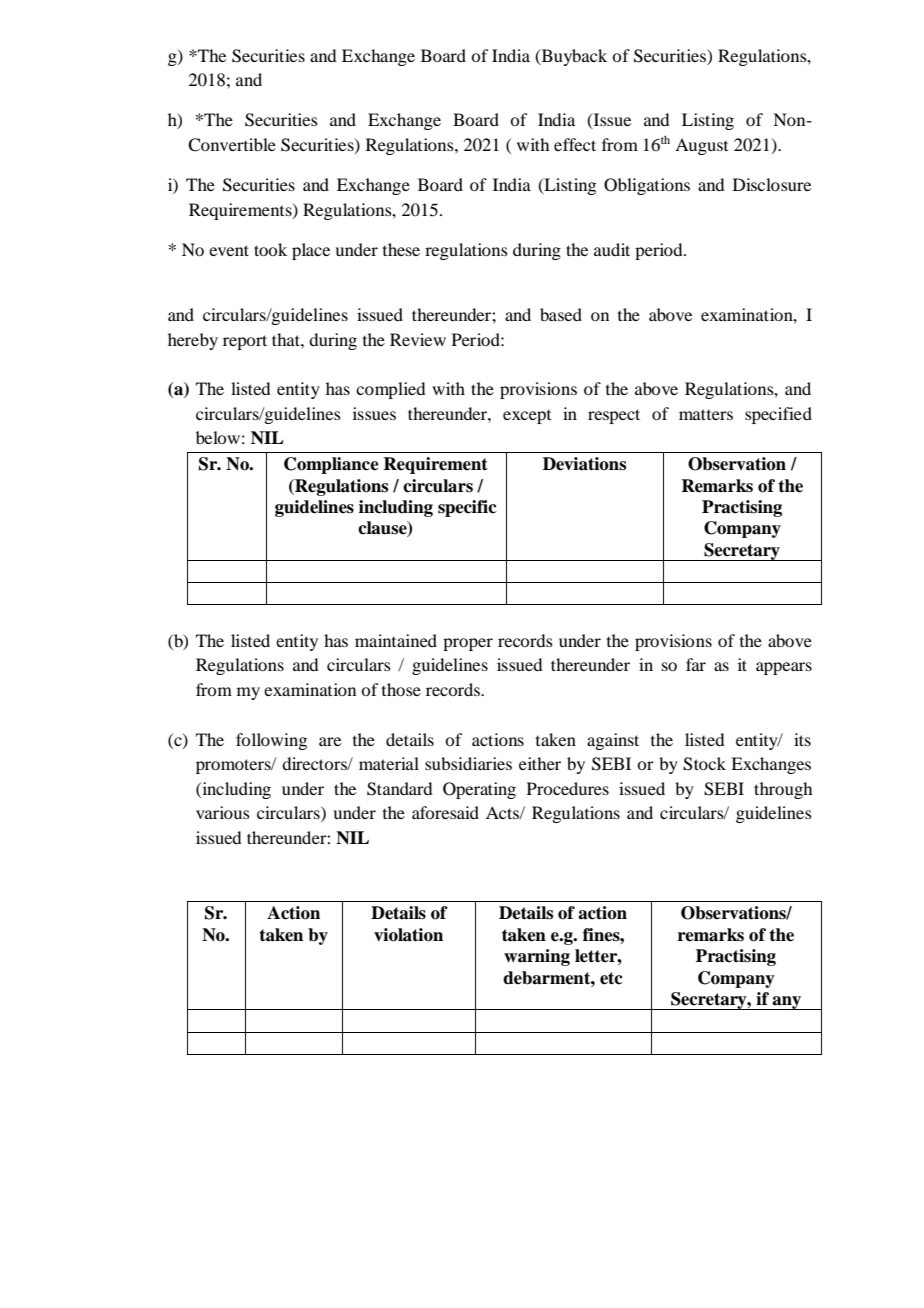  Describe the element at coordinates (573, 57) in the screenshot. I see `Buyback` at that location.
